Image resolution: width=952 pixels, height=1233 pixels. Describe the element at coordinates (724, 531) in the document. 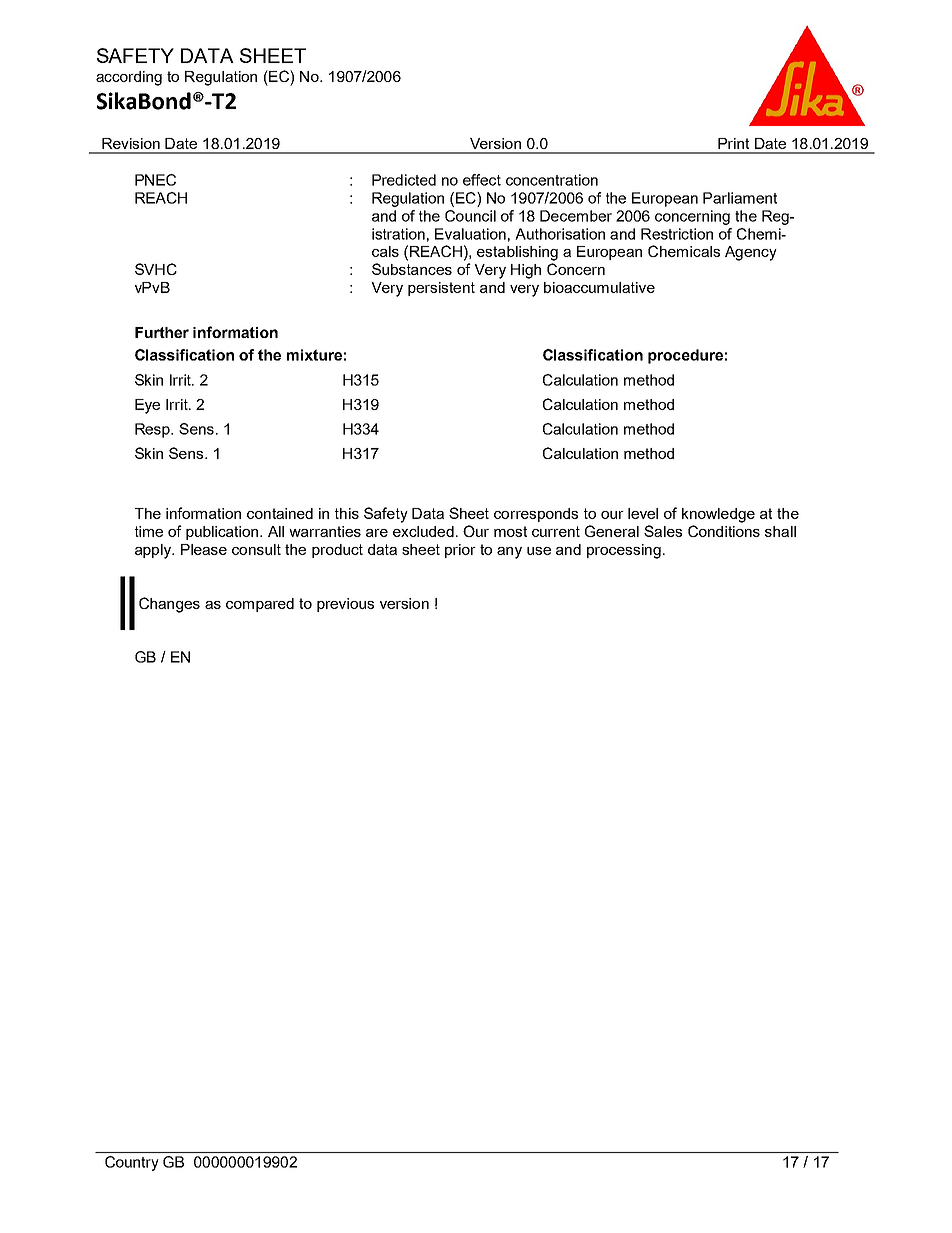

I see `Conditions` at that location.
